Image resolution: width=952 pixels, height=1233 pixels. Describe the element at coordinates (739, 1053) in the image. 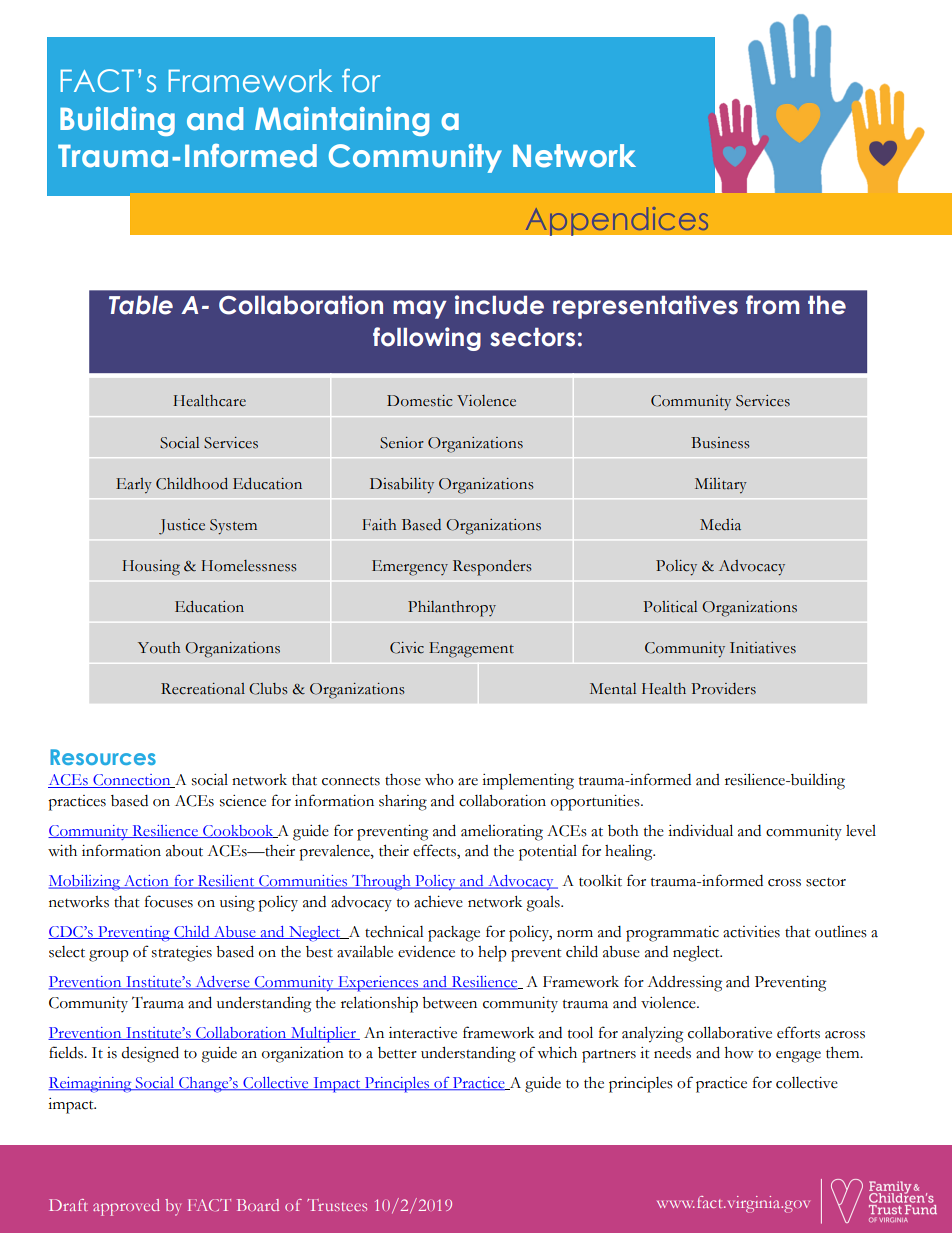

I see `how` at that location.
